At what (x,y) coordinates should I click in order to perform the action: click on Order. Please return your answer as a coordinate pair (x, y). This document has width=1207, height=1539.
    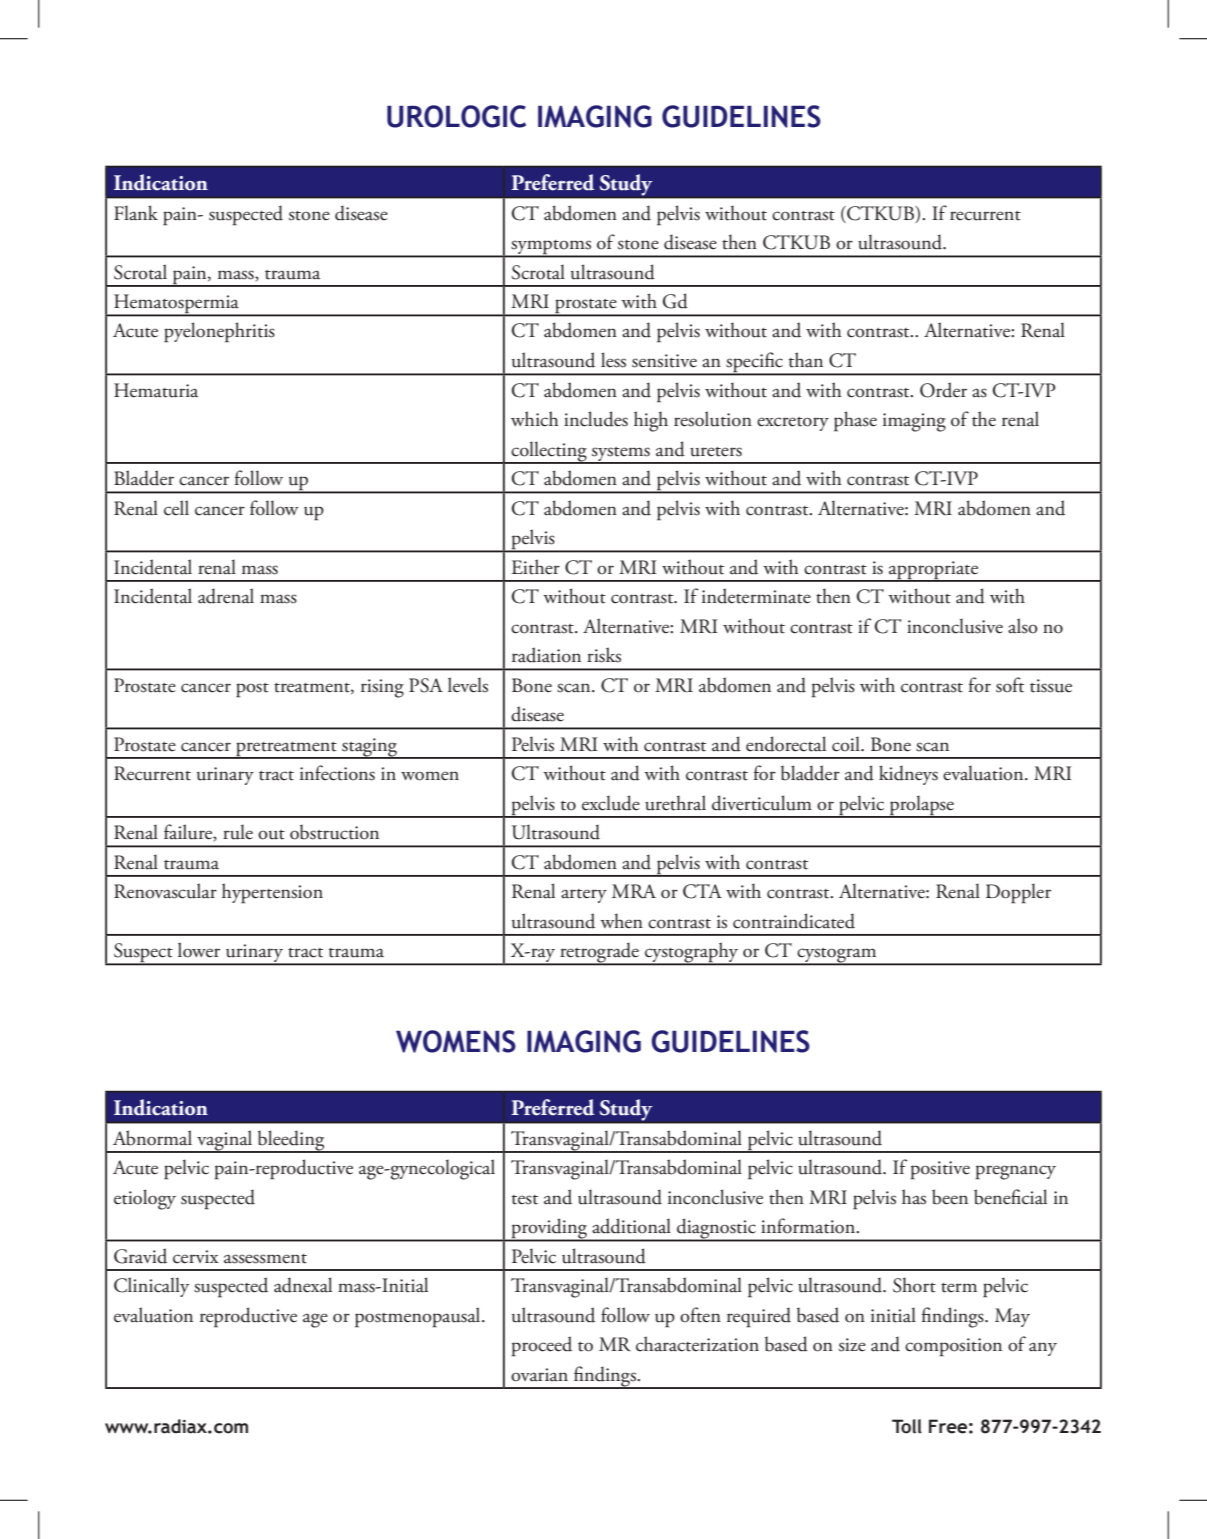
    Looking at the image, I should click on (943, 390).
